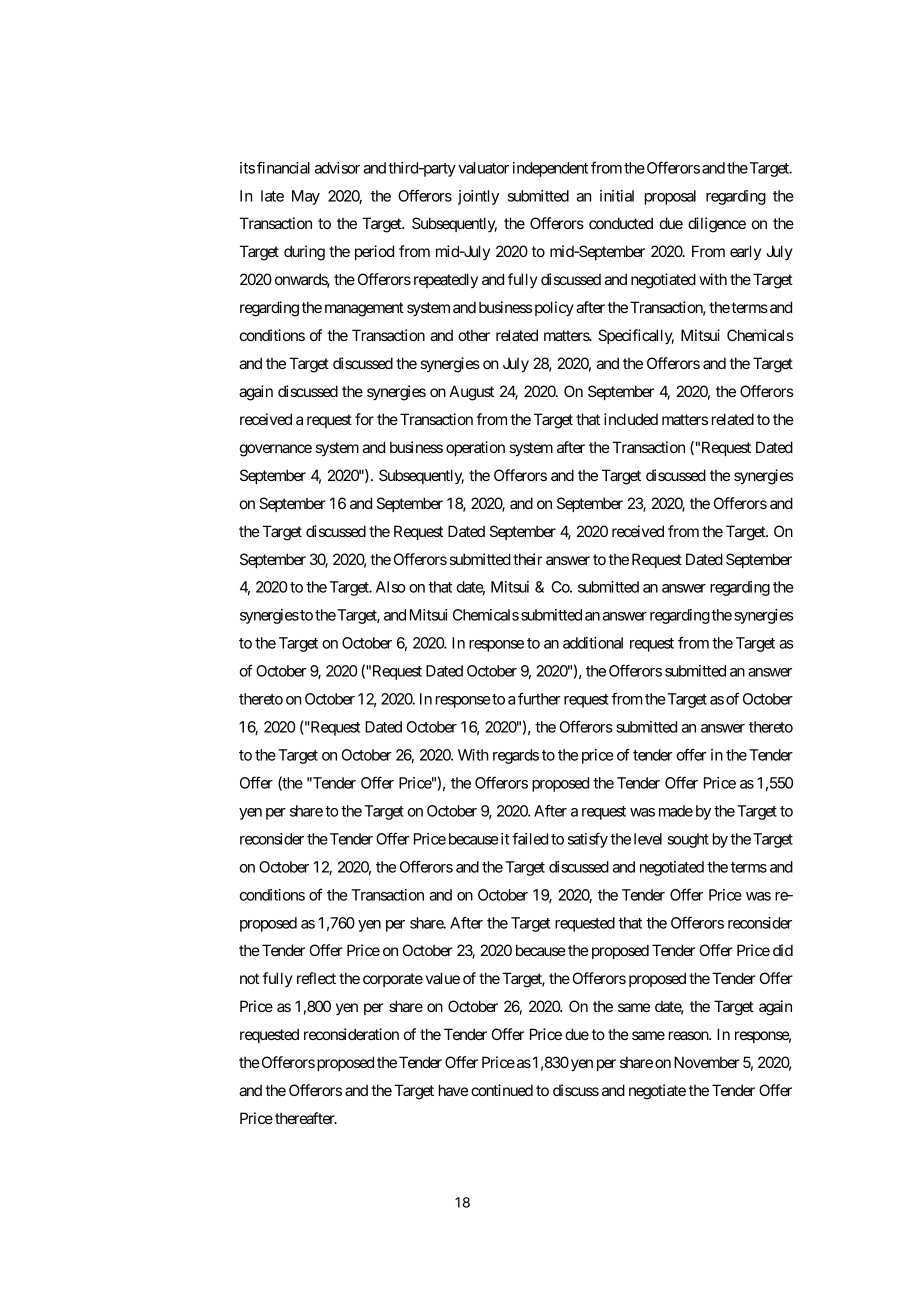 This screenshot has height=1308, width=924. I want to click on failed, so click(530, 838).
